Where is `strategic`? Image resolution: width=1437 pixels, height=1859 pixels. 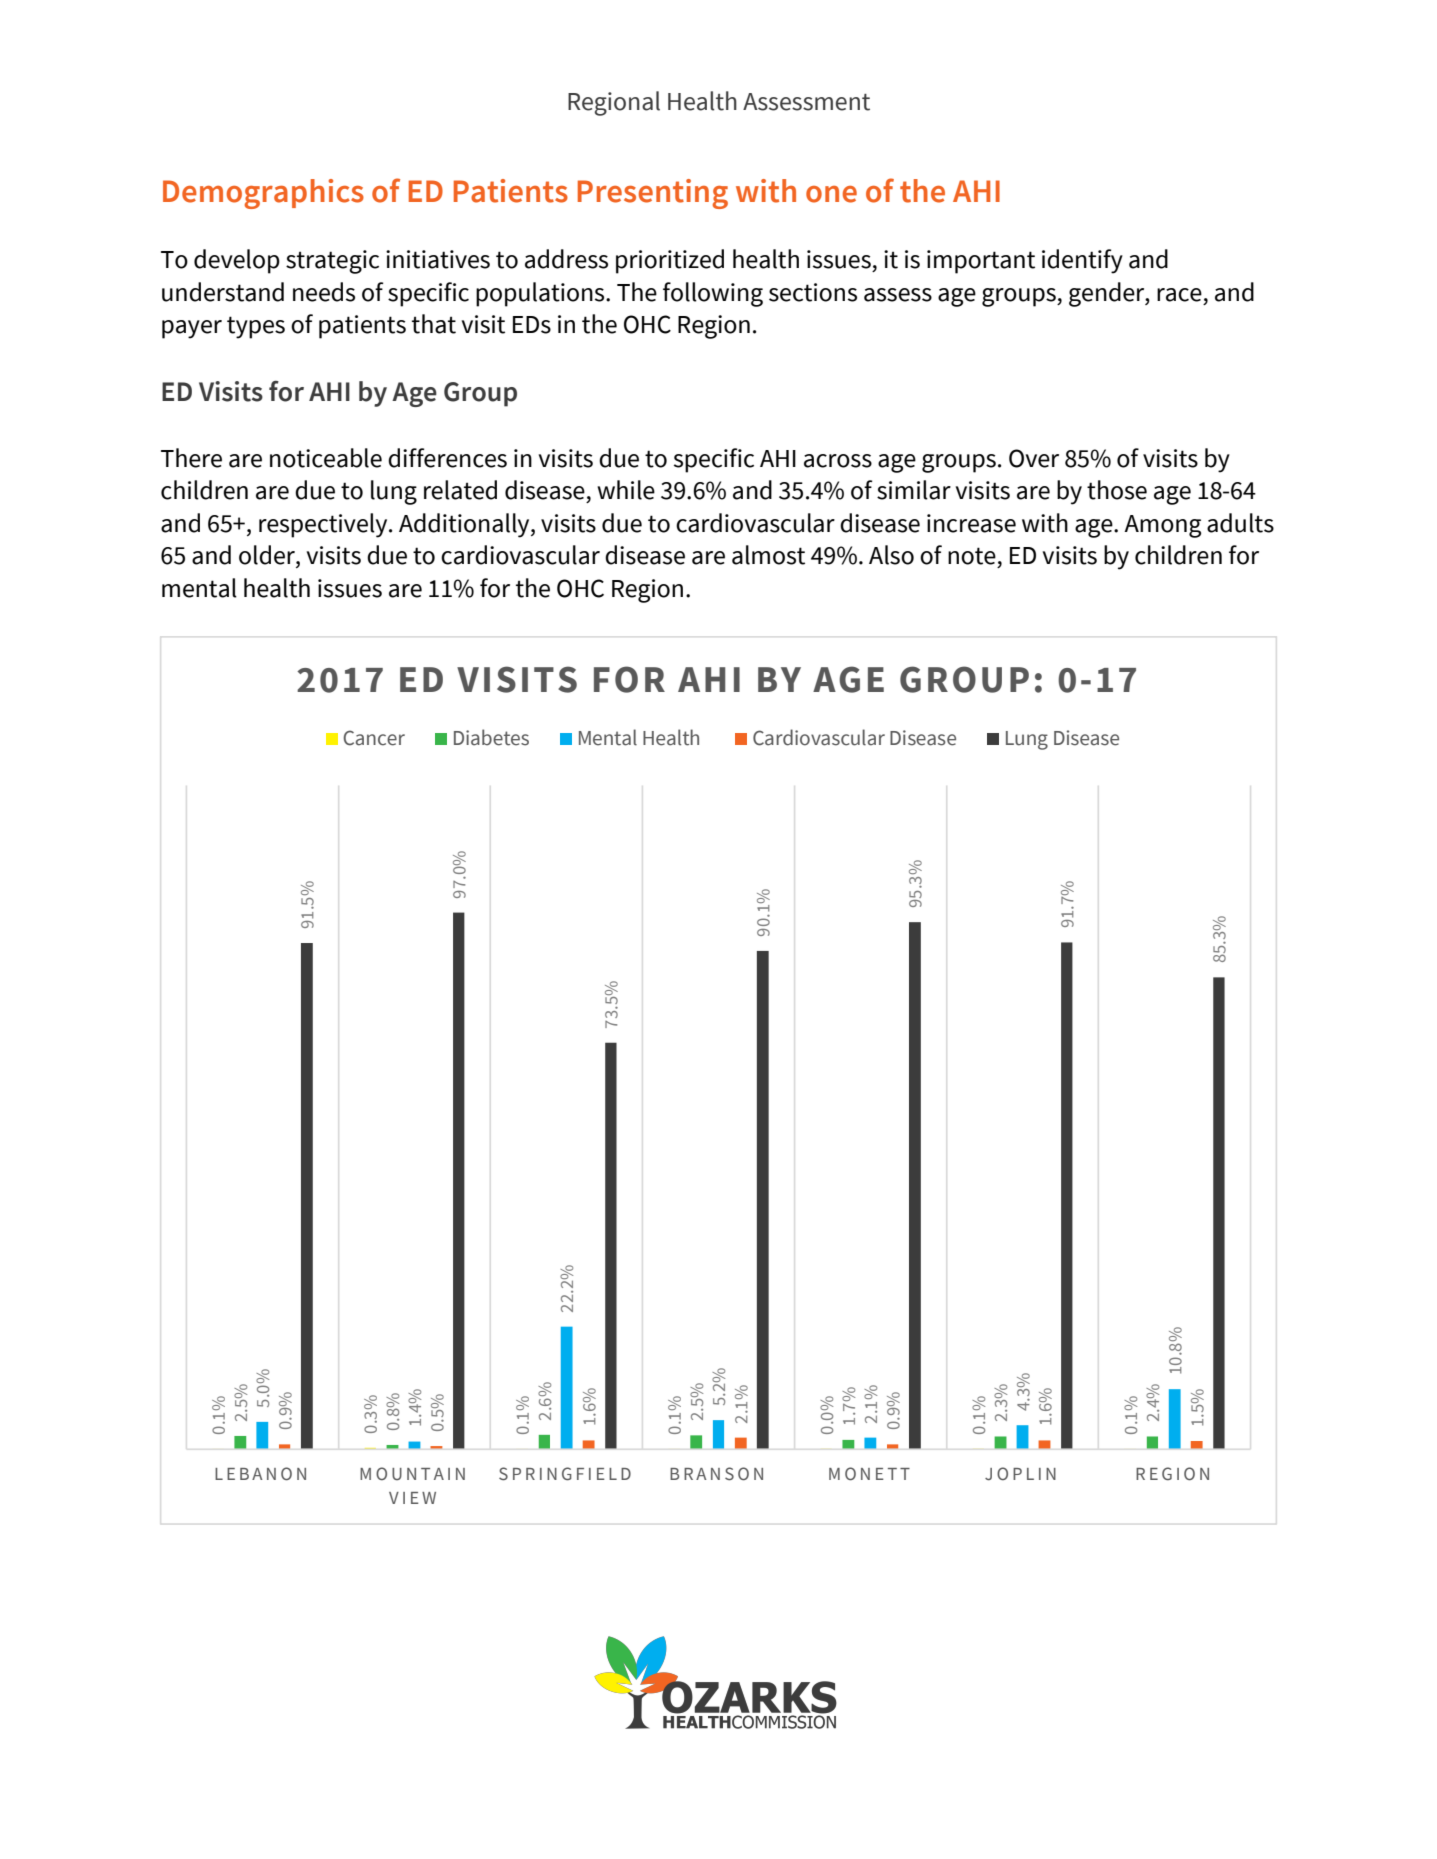 strategic is located at coordinates (332, 262).
